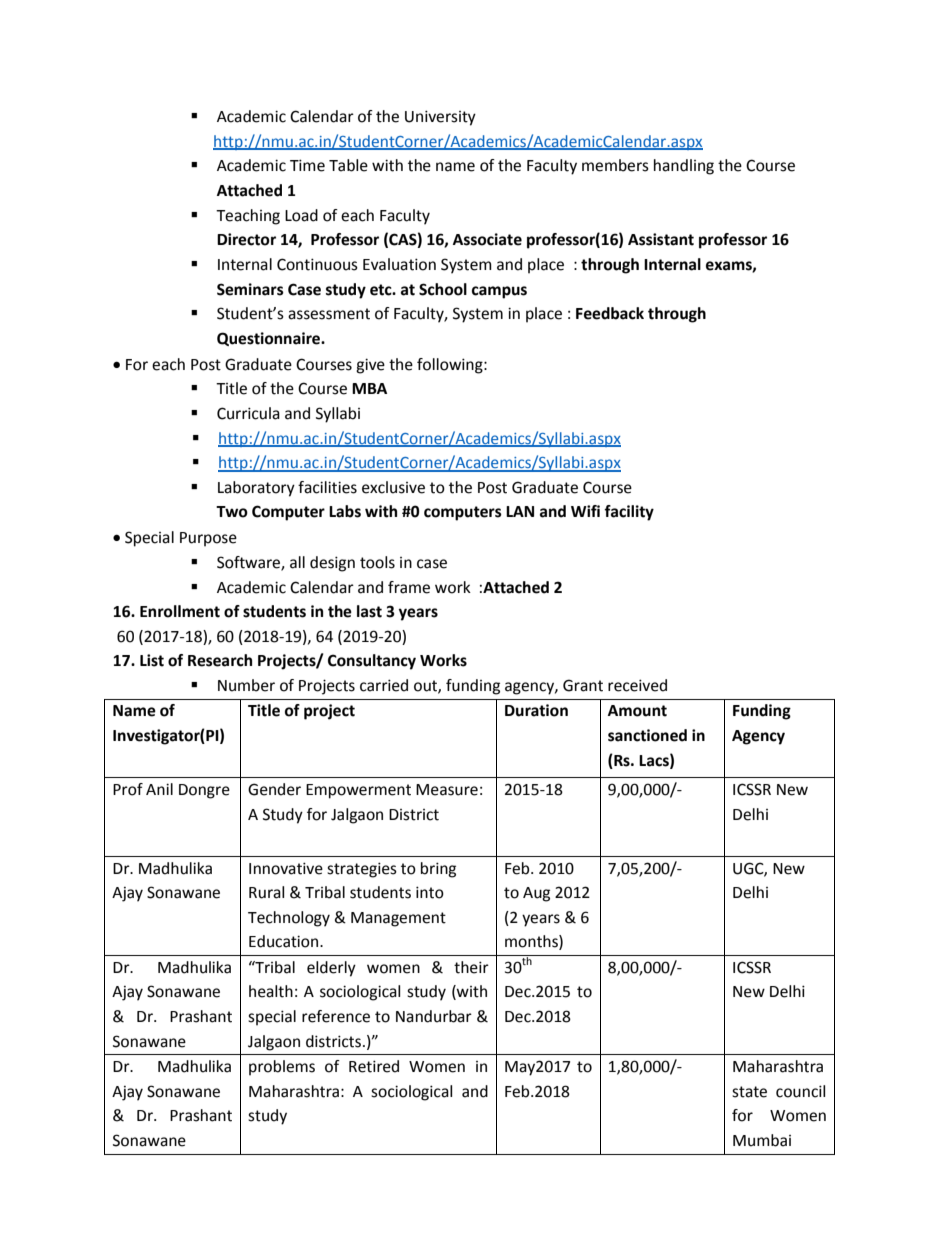 This screenshot has width=952, height=1233. I want to click on give, so click(370, 366).
